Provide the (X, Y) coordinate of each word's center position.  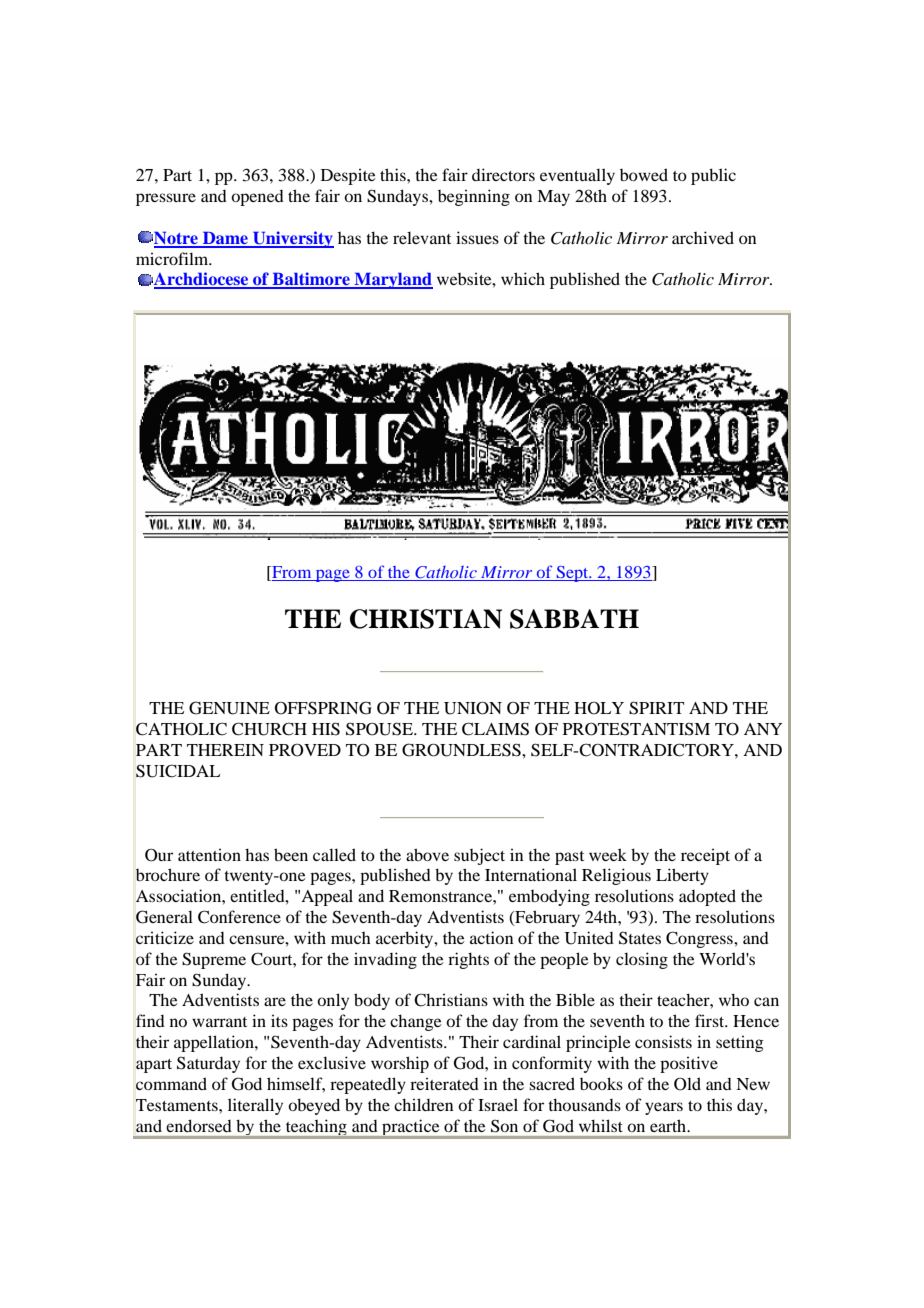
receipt (705, 857)
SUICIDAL (178, 771)
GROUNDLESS (462, 750)
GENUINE (229, 708)
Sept (572, 574)
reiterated (444, 1084)
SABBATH (574, 619)
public (713, 176)
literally (255, 1106)
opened (257, 198)
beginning (474, 197)
